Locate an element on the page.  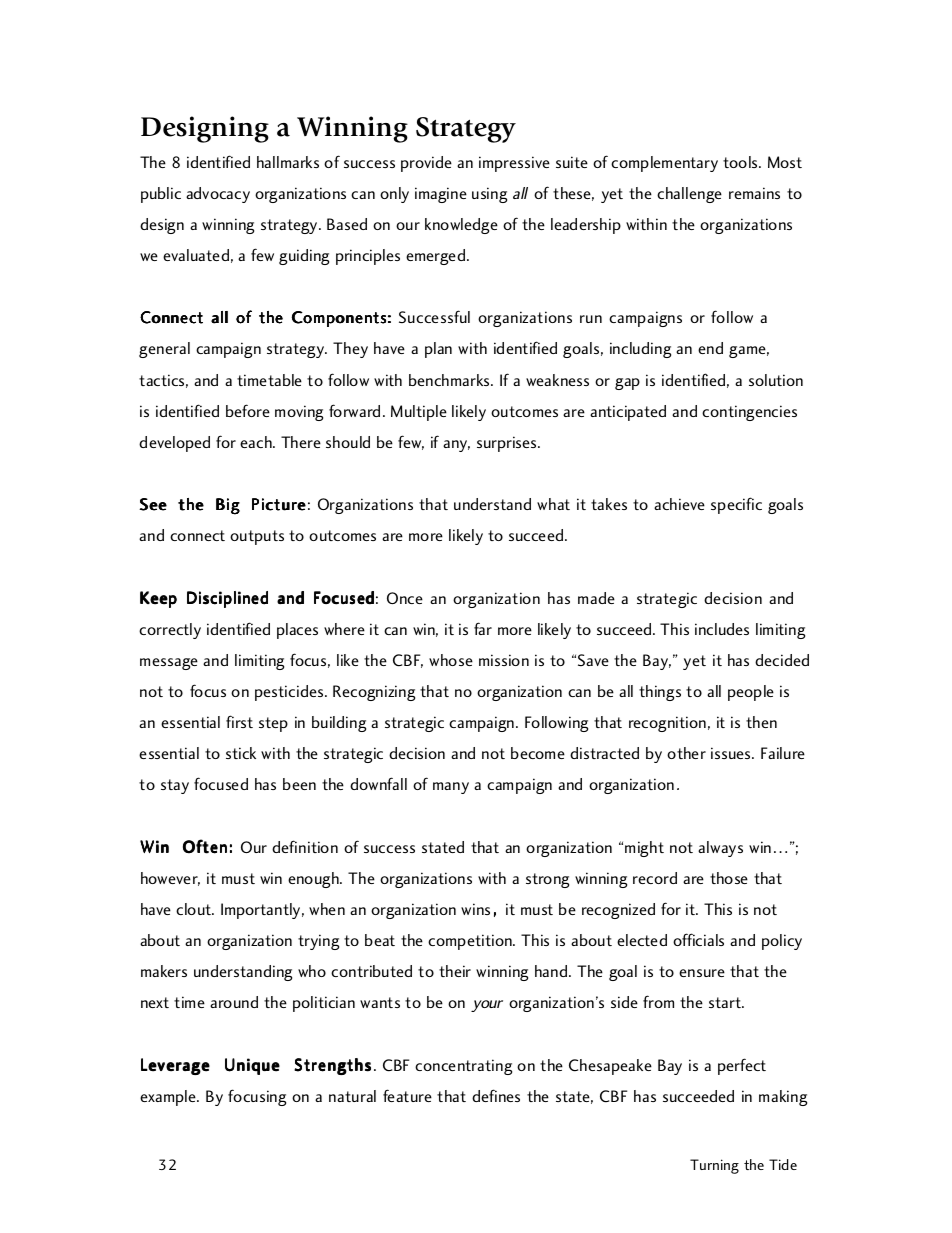
those is located at coordinates (729, 878).
